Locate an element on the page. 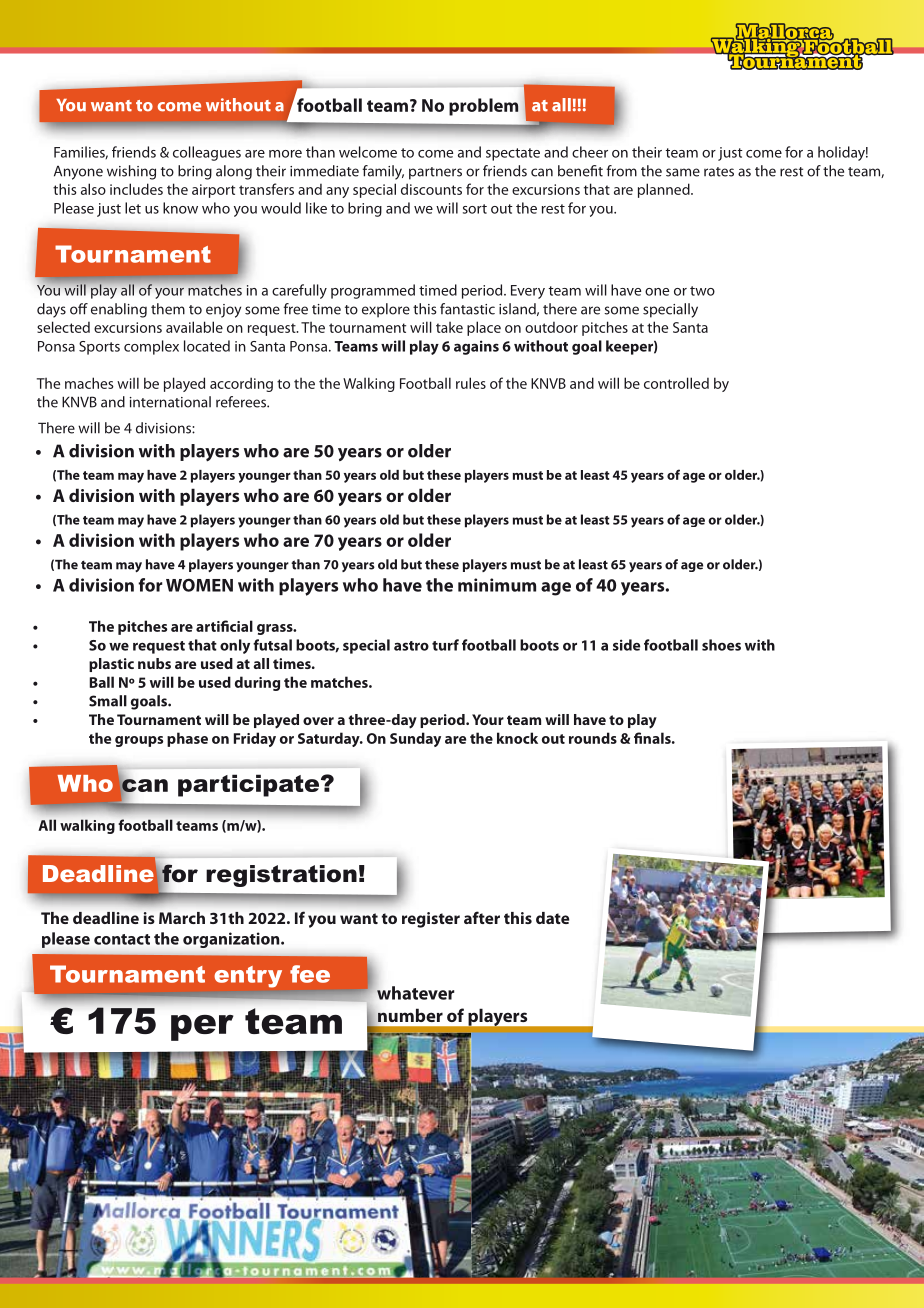  cheer is located at coordinates (590, 152).
